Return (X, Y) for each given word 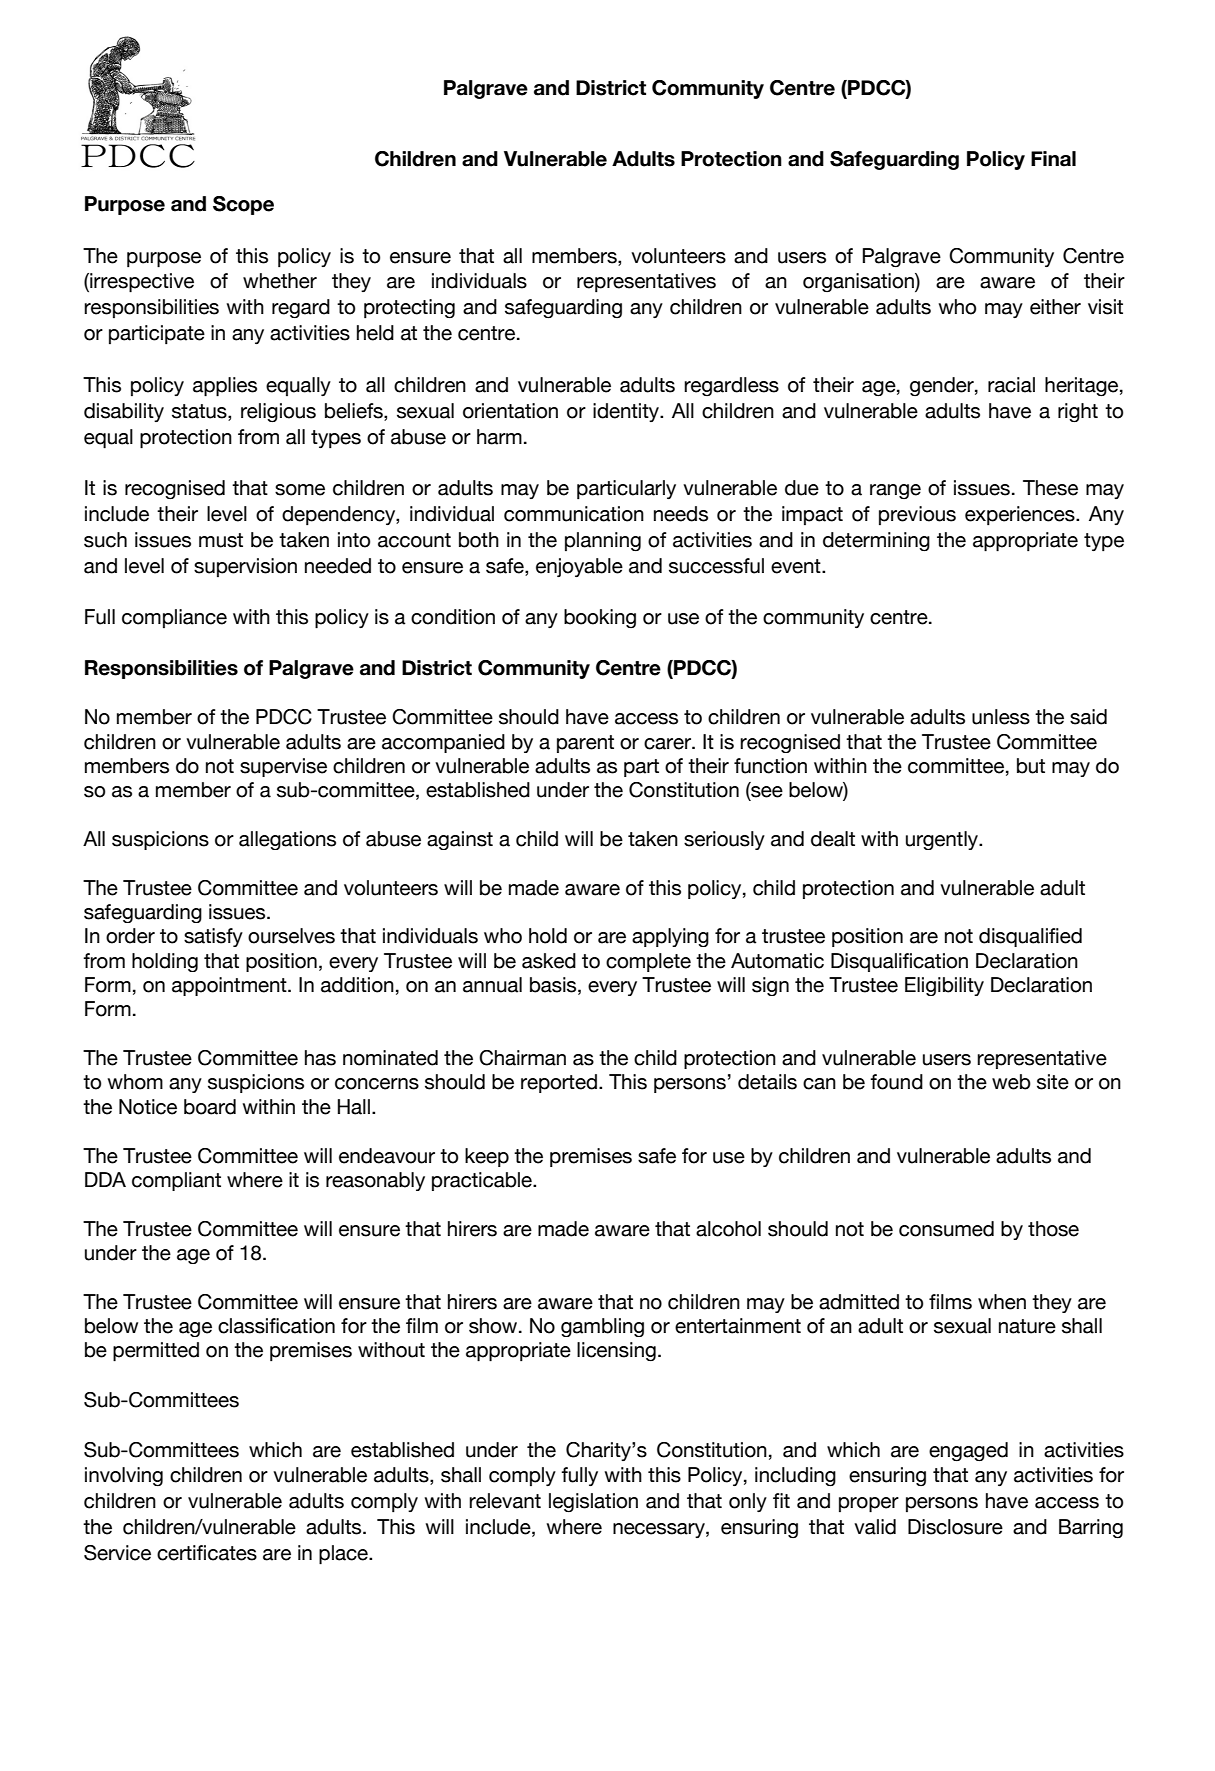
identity (627, 412)
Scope (243, 205)
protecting (409, 309)
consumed (946, 1229)
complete (648, 962)
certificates (207, 1553)
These (1050, 488)
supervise (283, 767)
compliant (176, 1181)
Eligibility (944, 986)
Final (1053, 159)
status (200, 411)
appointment (230, 986)
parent (585, 744)
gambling (602, 1327)
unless (1001, 717)
